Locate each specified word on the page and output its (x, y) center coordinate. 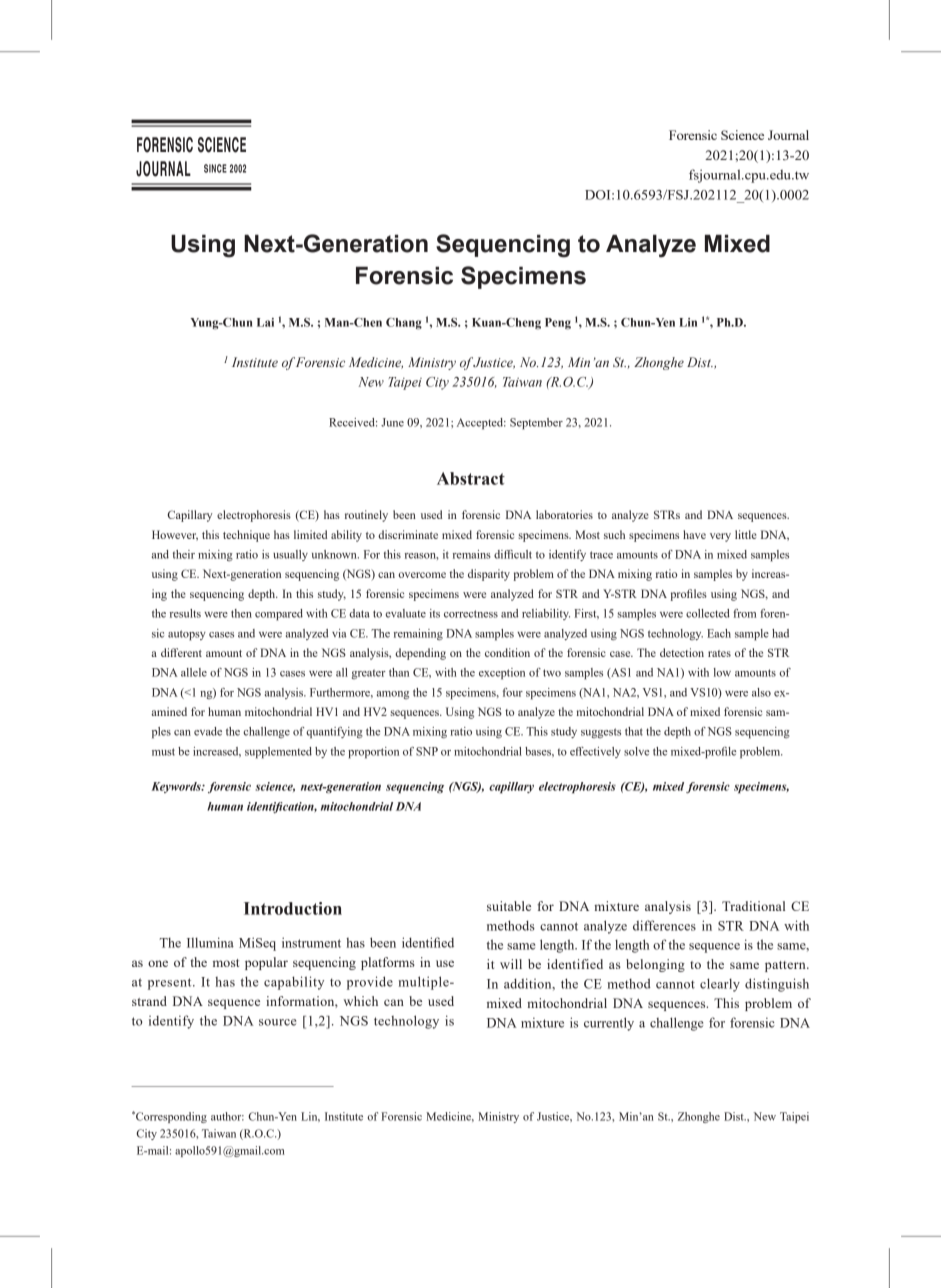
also (761, 692)
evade (208, 731)
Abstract (471, 478)
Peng (558, 324)
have (694, 534)
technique (246, 536)
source (277, 1022)
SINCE (215, 168)
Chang (404, 324)
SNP (427, 751)
